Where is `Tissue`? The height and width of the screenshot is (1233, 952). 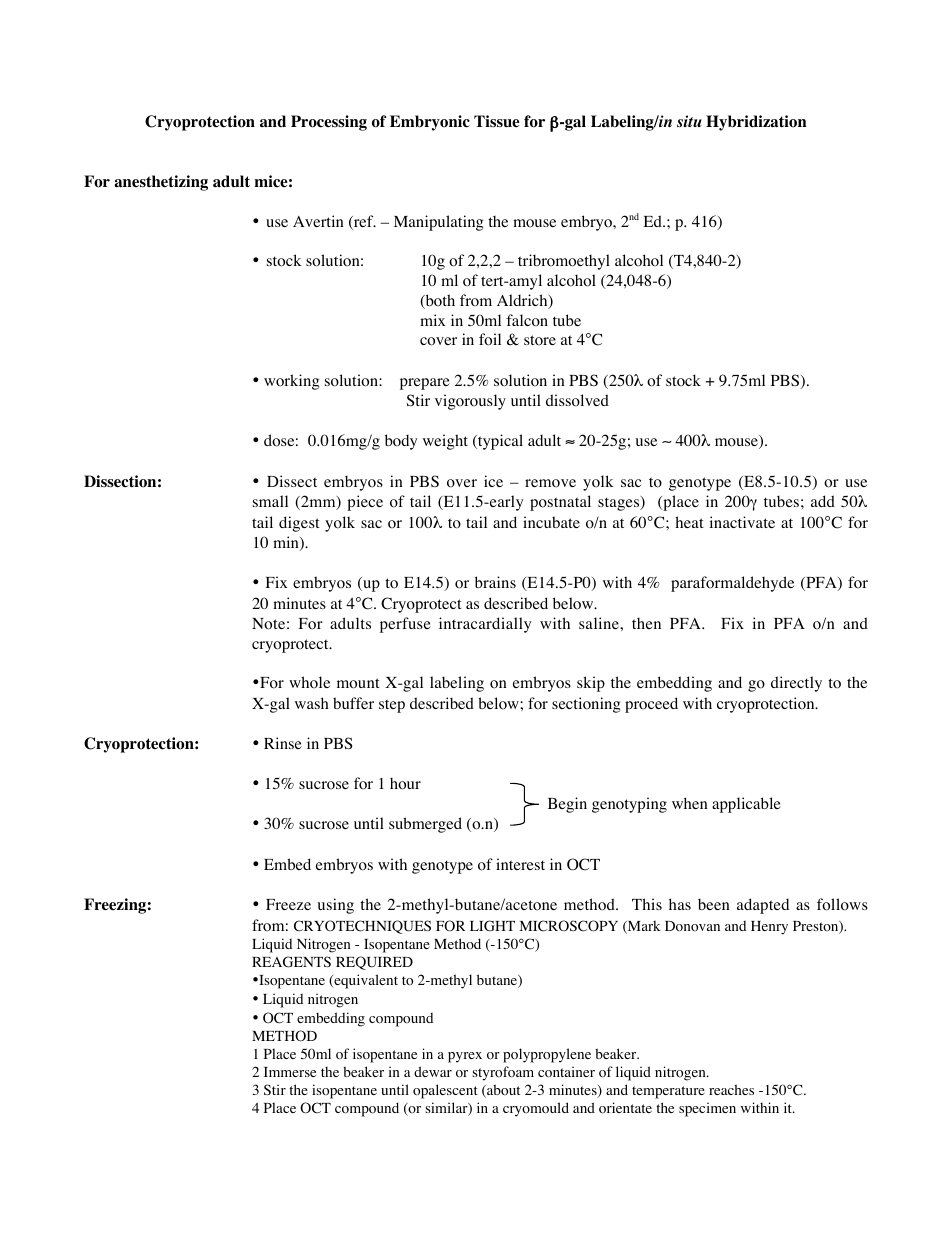
Tissue is located at coordinates (497, 121).
